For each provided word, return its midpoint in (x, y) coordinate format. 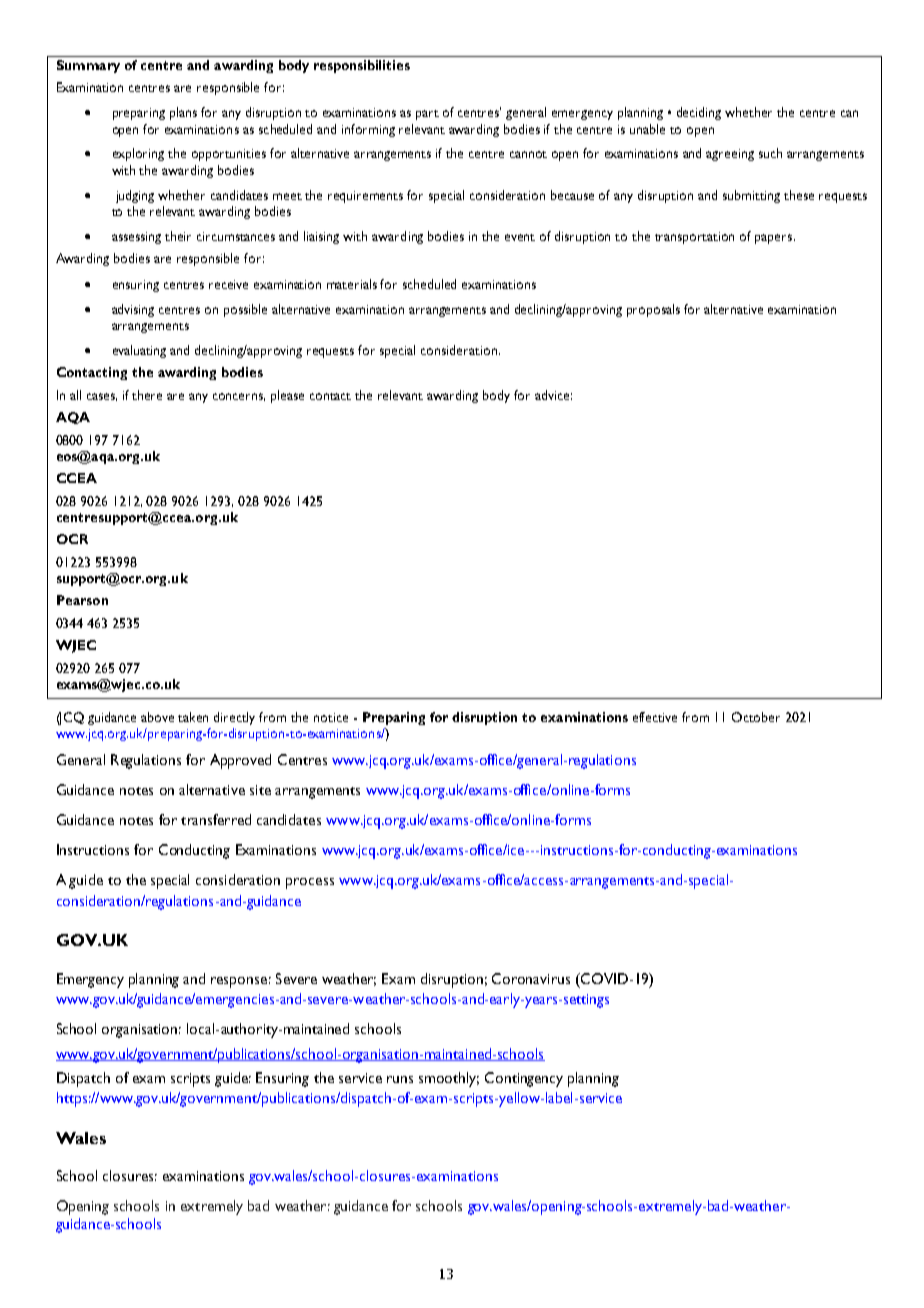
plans (183, 113)
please (287, 396)
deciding (699, 113)
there (147, 395)
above (157, 717)
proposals (653, 310)
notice (331, 717)
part (427, 115)
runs (400, 1079)
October (756, 717)
